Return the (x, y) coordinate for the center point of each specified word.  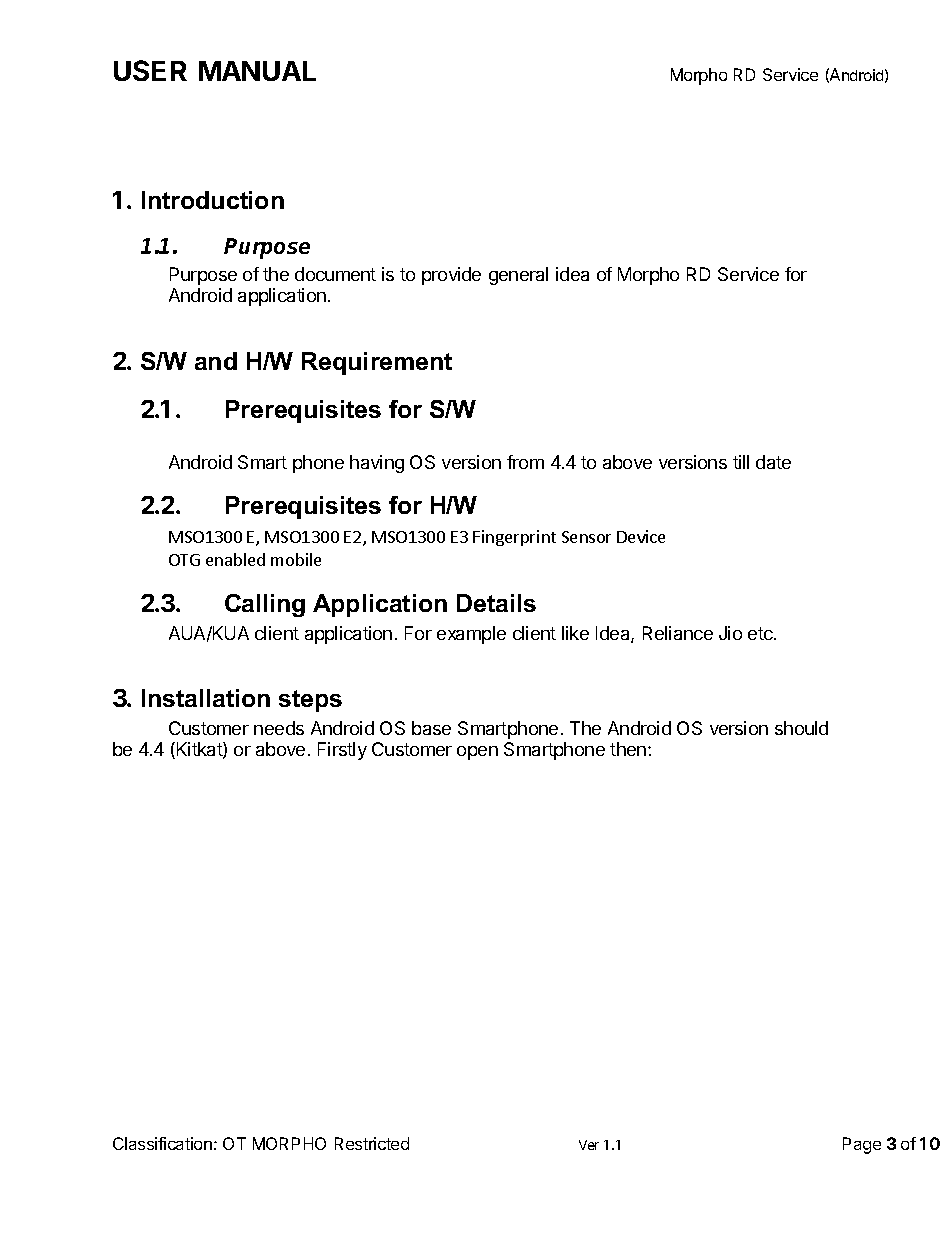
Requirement (377, 363)
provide (451, 276)
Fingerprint (514, 538)
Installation (206, 698)
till (741, 462)
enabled (235, 559)
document (335, 274)
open (477, 753)
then (628, 749)
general (518, 276)
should (801, 728)
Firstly (342, 751)
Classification (162, 1143)
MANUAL (257, 71)
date (773, 462)
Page (862, 1145)
